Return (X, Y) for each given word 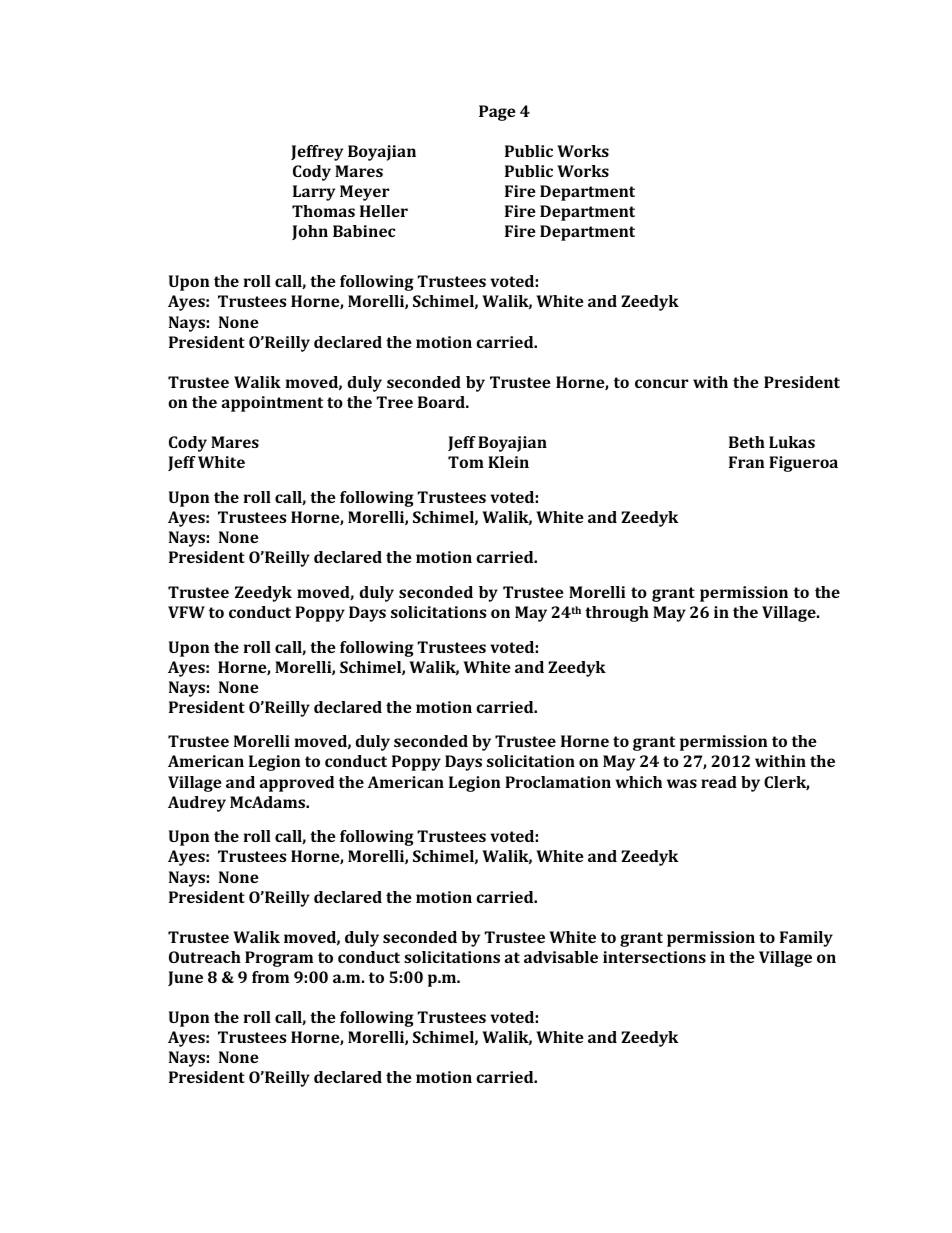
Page (497, 113)
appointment (272, 404)
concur (661, 383)
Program (279, 959)
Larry (314, 193)
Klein (508, 462)
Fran (747, 462)
